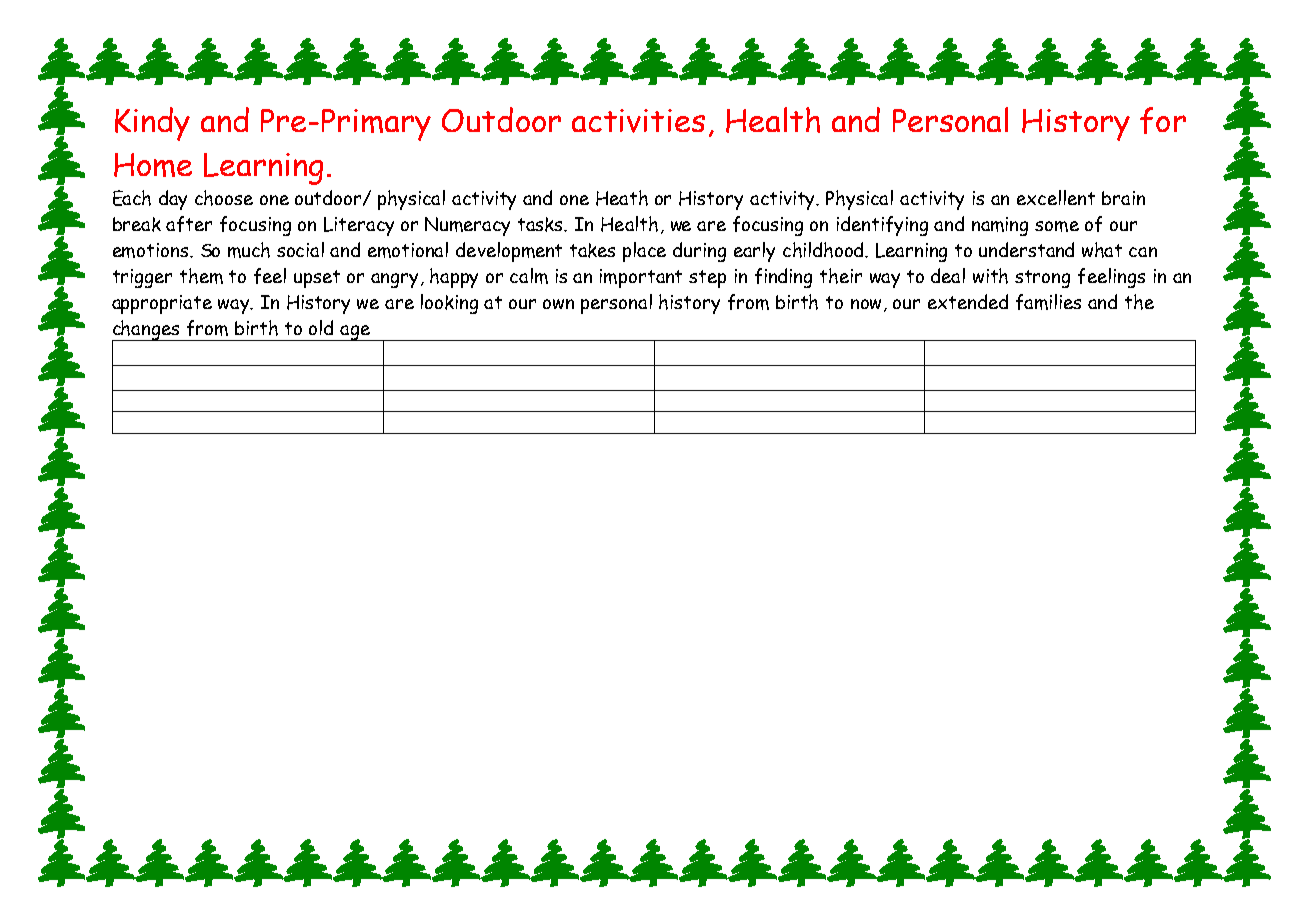  What do you see at coordinates (622, 198) in the page?
I see `Heath` at bounding box center [622, 198].
